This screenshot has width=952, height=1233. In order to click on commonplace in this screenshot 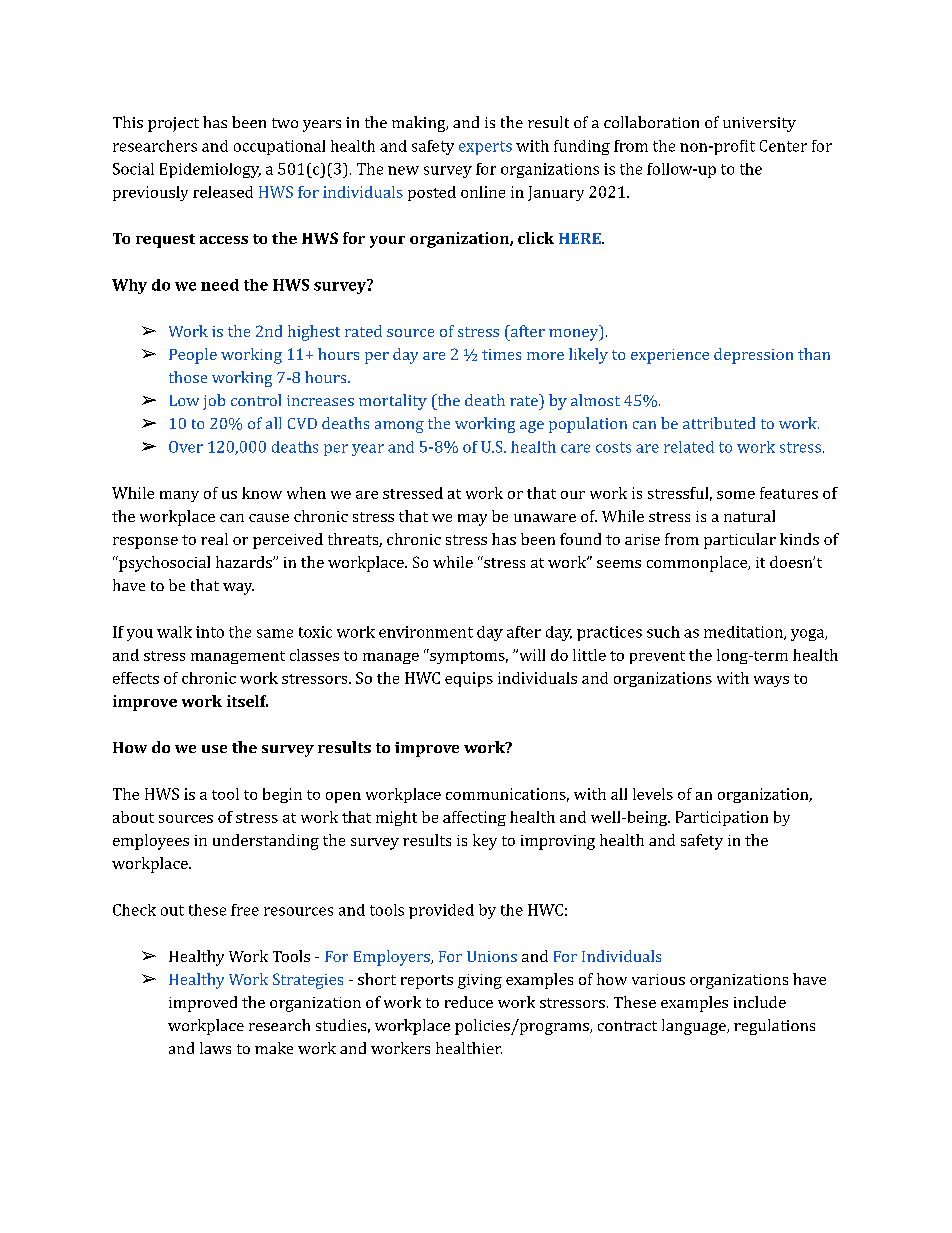, I will do `click(698, 564)`.
